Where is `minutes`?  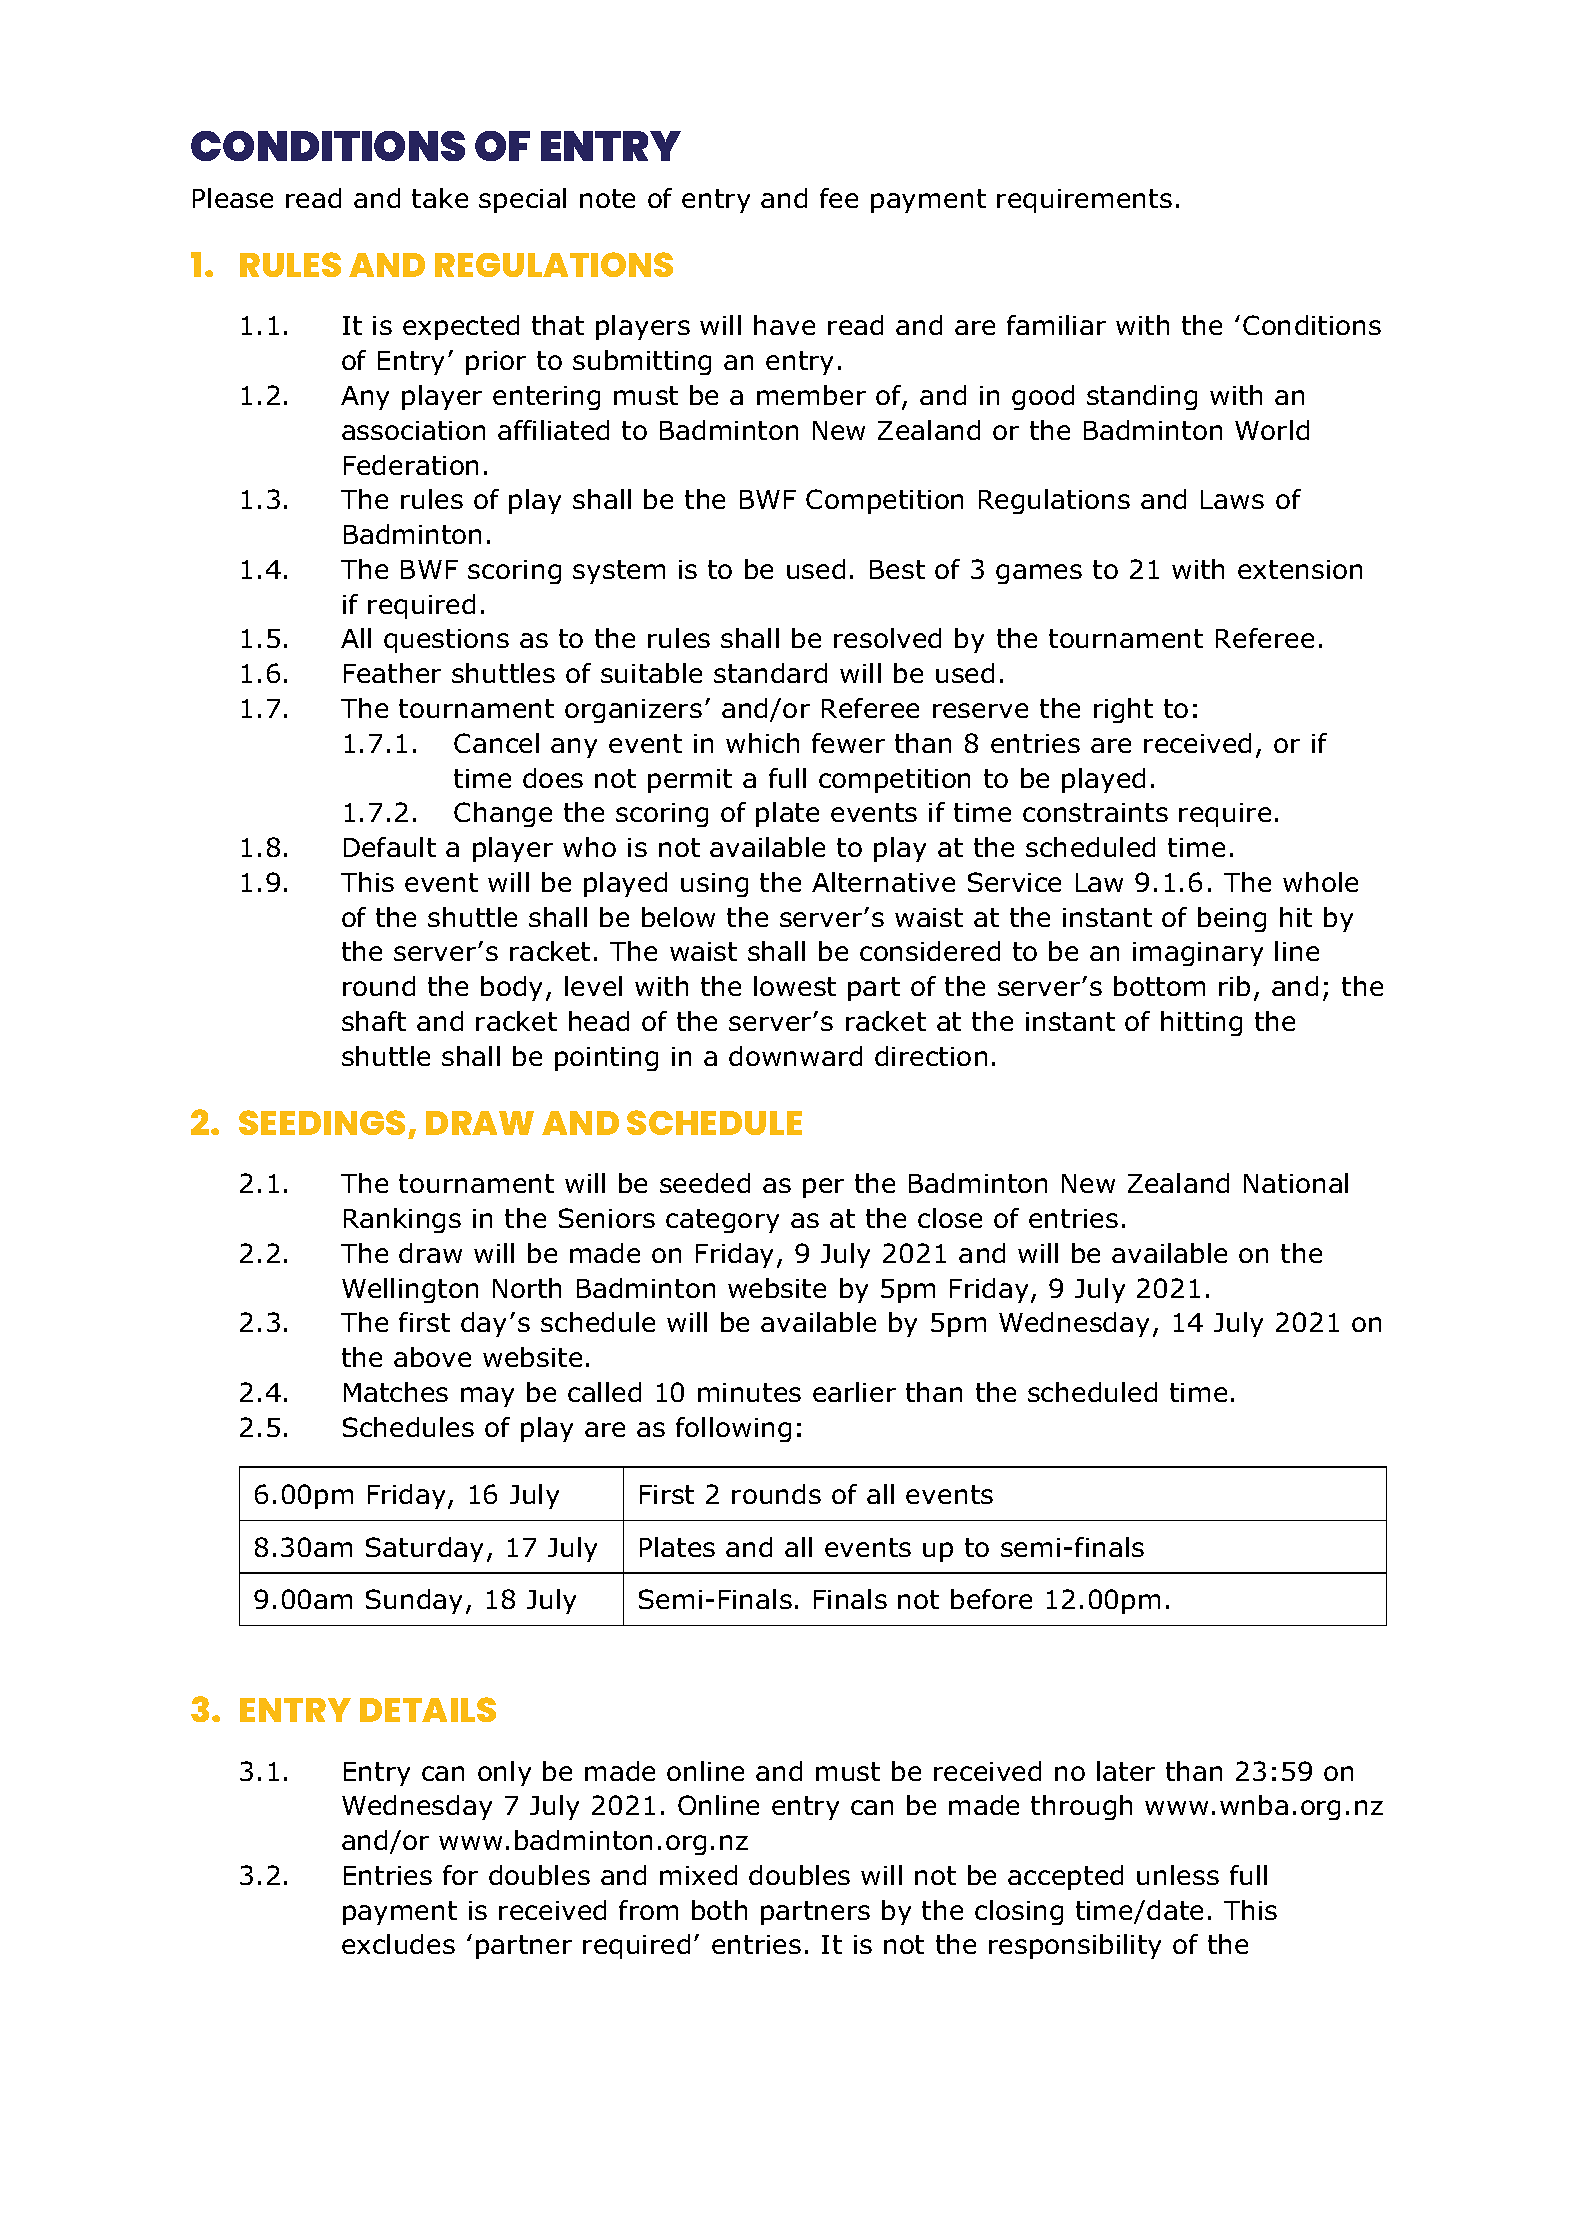
minutes is located at coordinates (749, 1392).
